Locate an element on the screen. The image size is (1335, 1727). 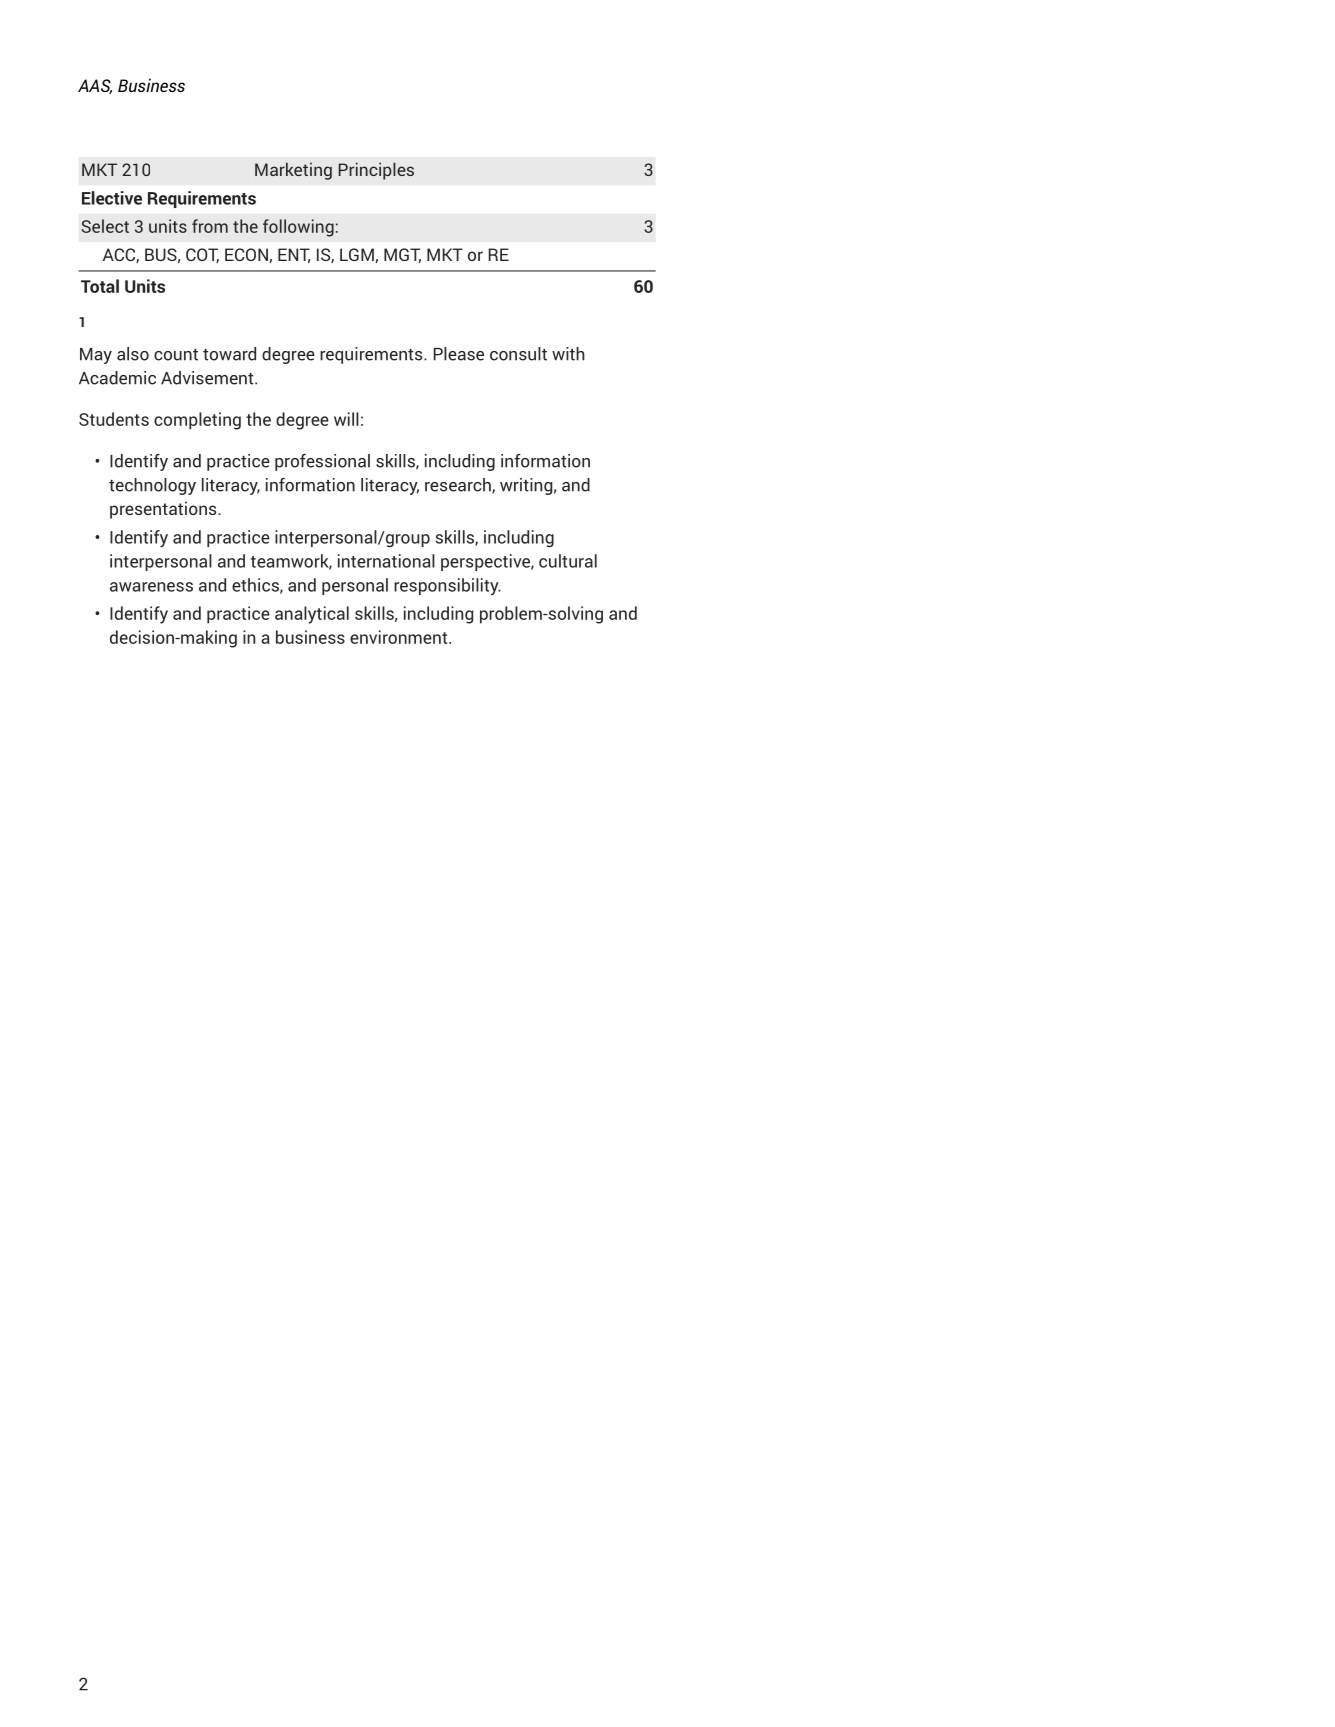
Marketing is located at coordinates (293, 171).
